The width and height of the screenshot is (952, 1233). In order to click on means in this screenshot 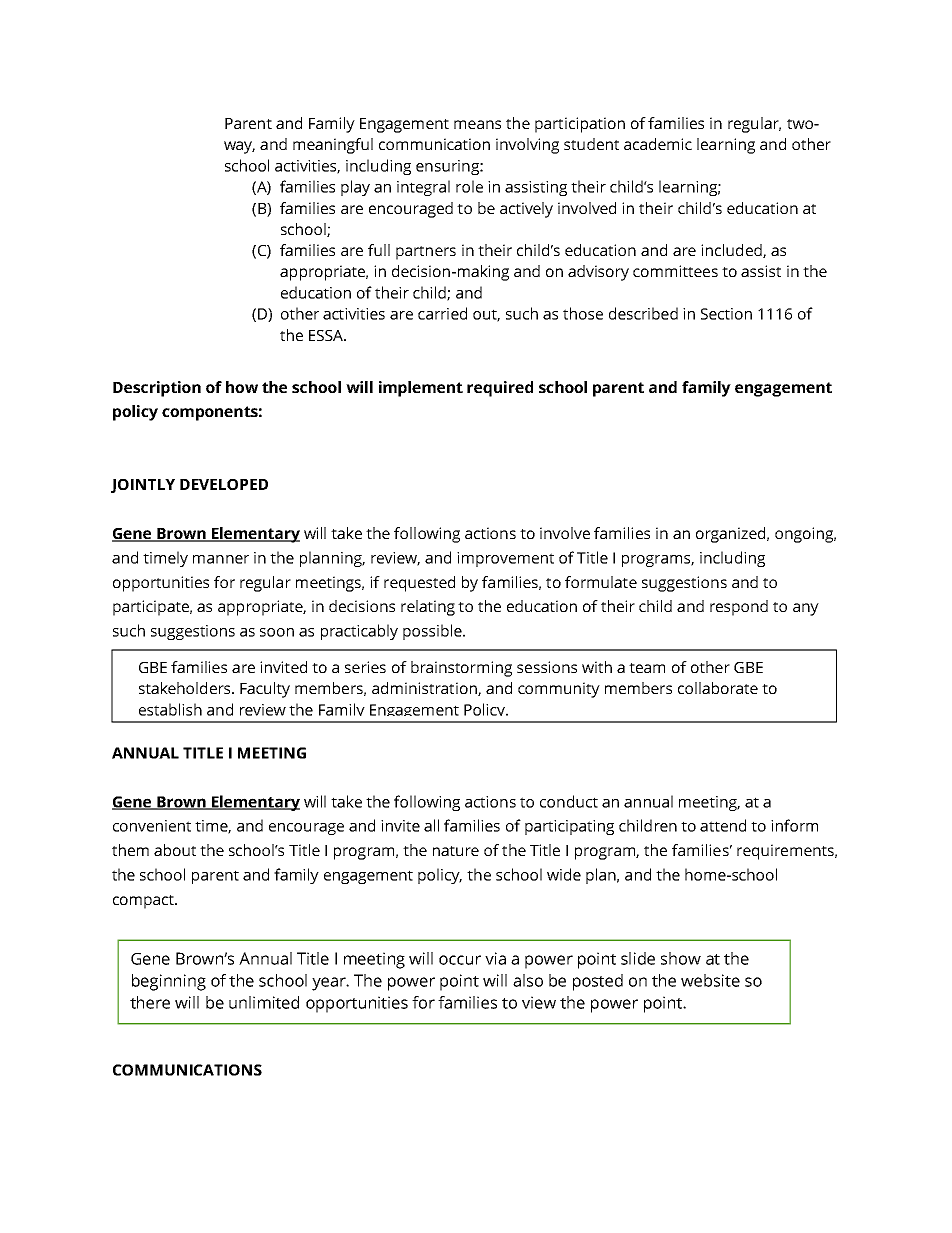, I will do `click(477, 124)`.
